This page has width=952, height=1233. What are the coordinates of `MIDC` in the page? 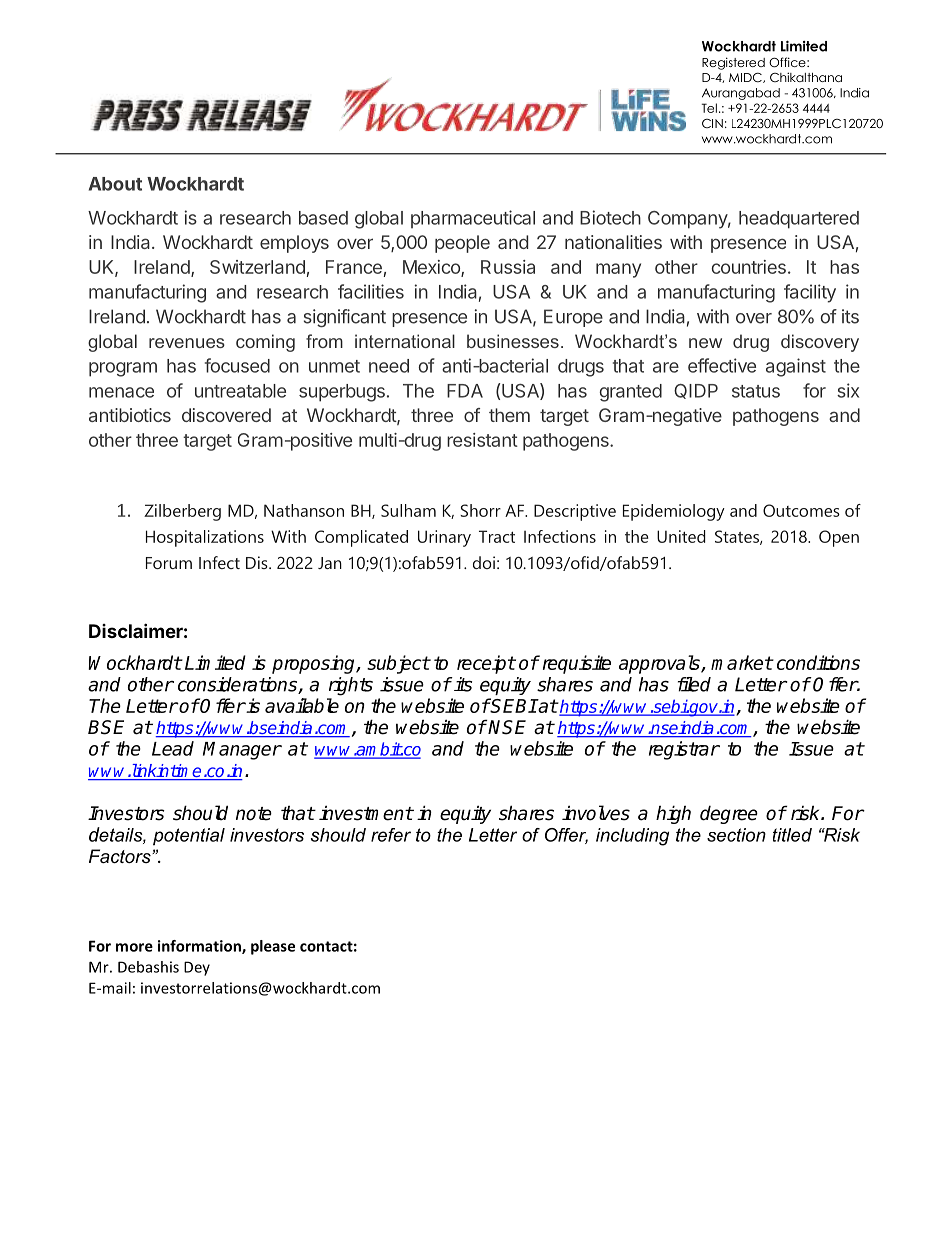 It's located at (746, 78).
